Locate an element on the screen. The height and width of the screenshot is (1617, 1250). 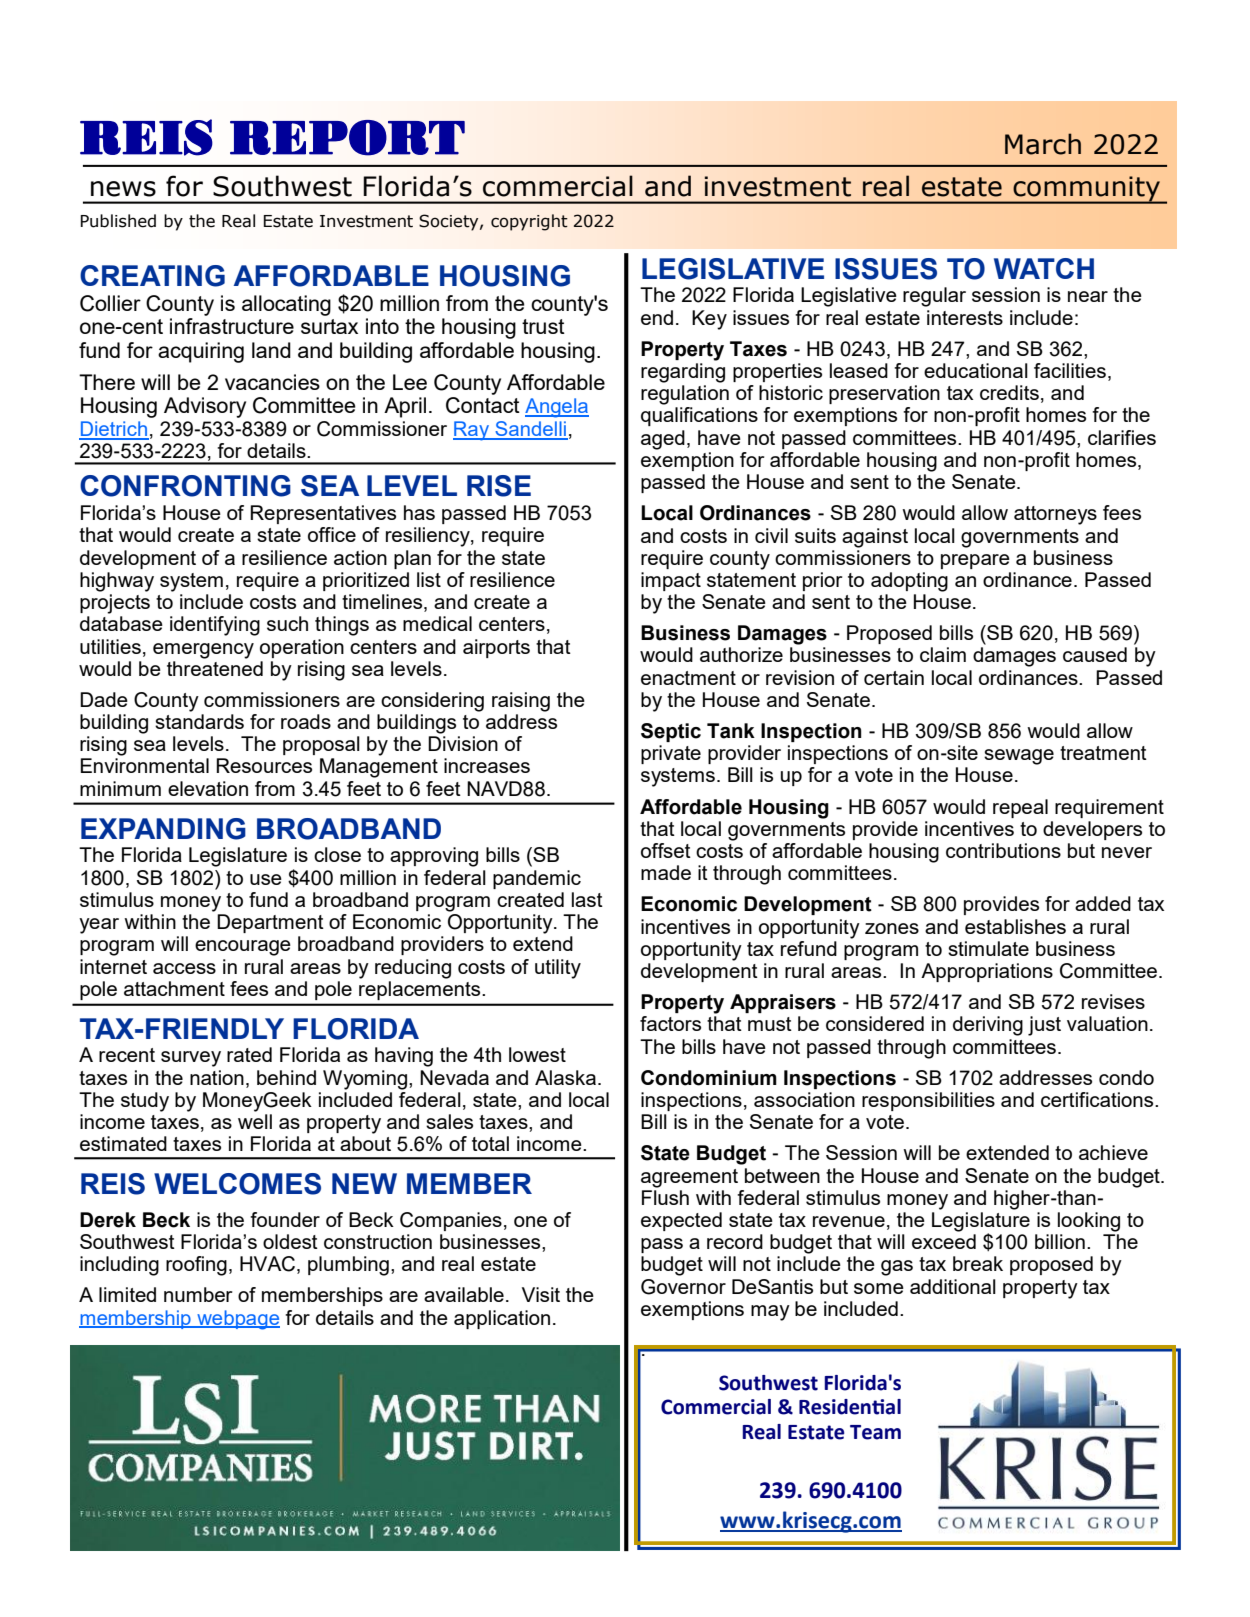
responsibilities is located at coordinates (928, 1101).
